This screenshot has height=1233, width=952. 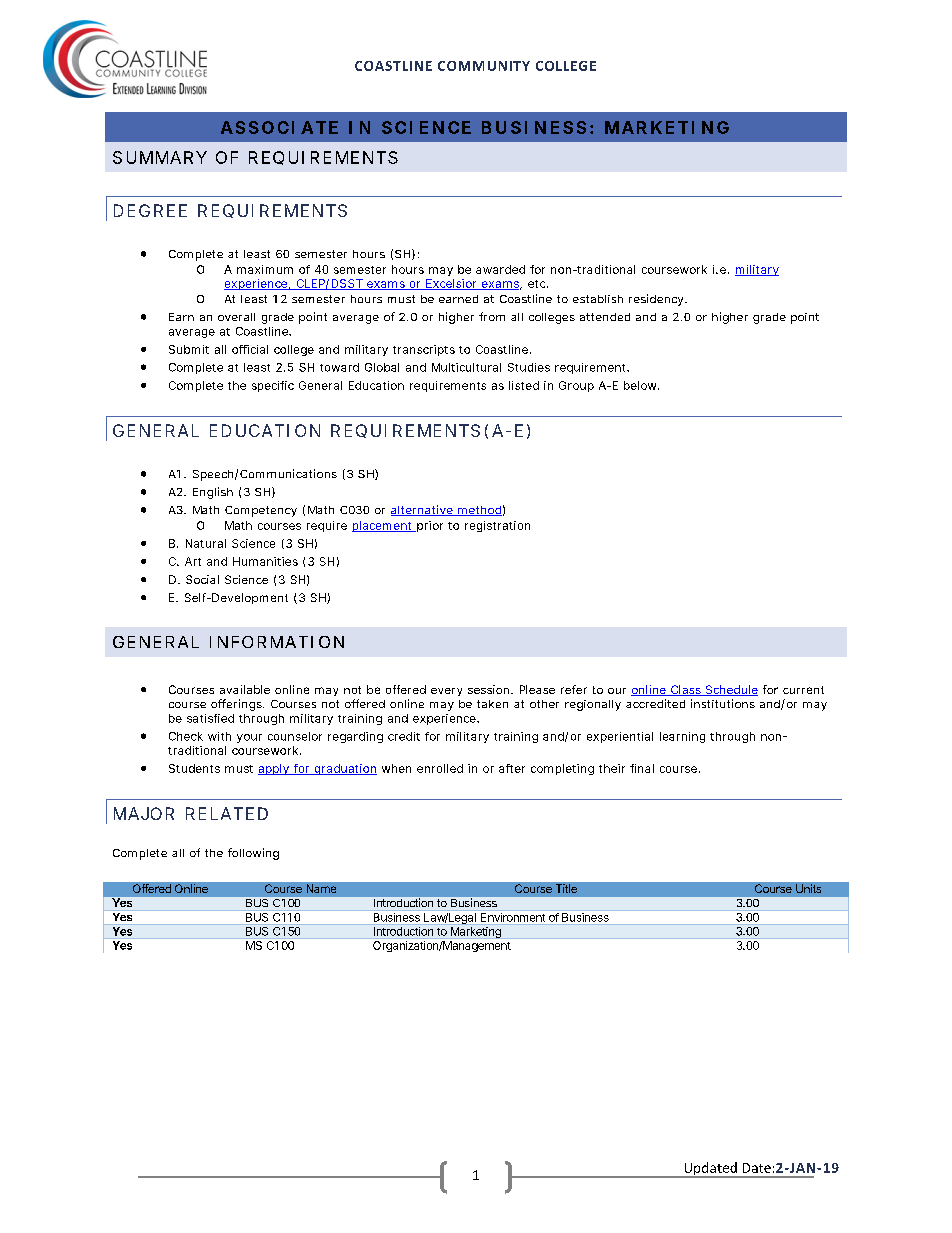 What do you see at coordinates (279, 127) in the screenshot?
I see `ASSOCIATE` at bounding box center [279, 127].
